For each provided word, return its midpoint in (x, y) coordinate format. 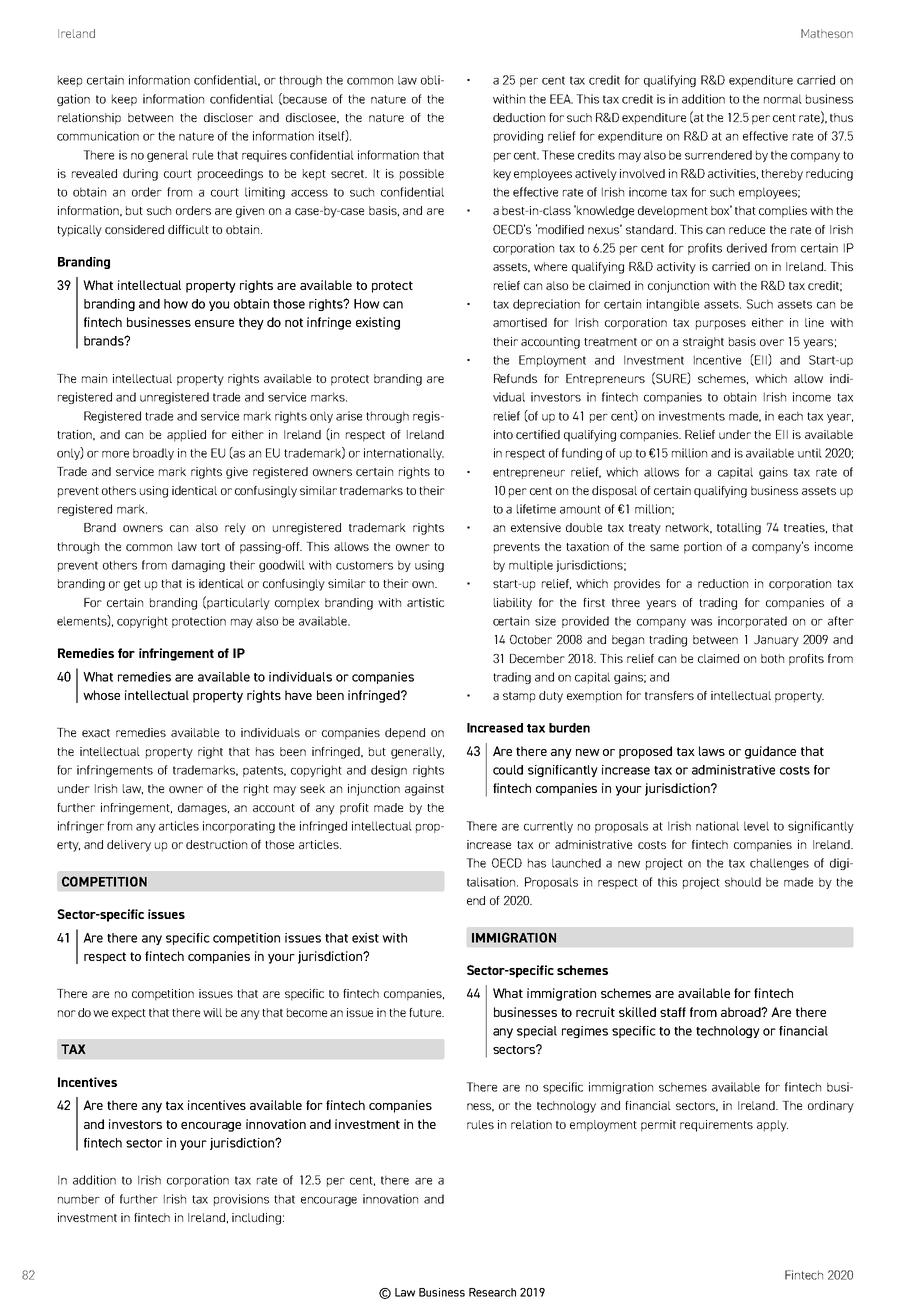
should (743, 882)
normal (783, 99)
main (94, 378)
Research (492, 1292)
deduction (519, 117)
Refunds (515, 378)
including (256, 1219)
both (772, 658)
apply (772, 1126)
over (772, 342)
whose (101, 695)
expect (129, 1014)
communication (98, 136)
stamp (519, 697)
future (426, 1012)
